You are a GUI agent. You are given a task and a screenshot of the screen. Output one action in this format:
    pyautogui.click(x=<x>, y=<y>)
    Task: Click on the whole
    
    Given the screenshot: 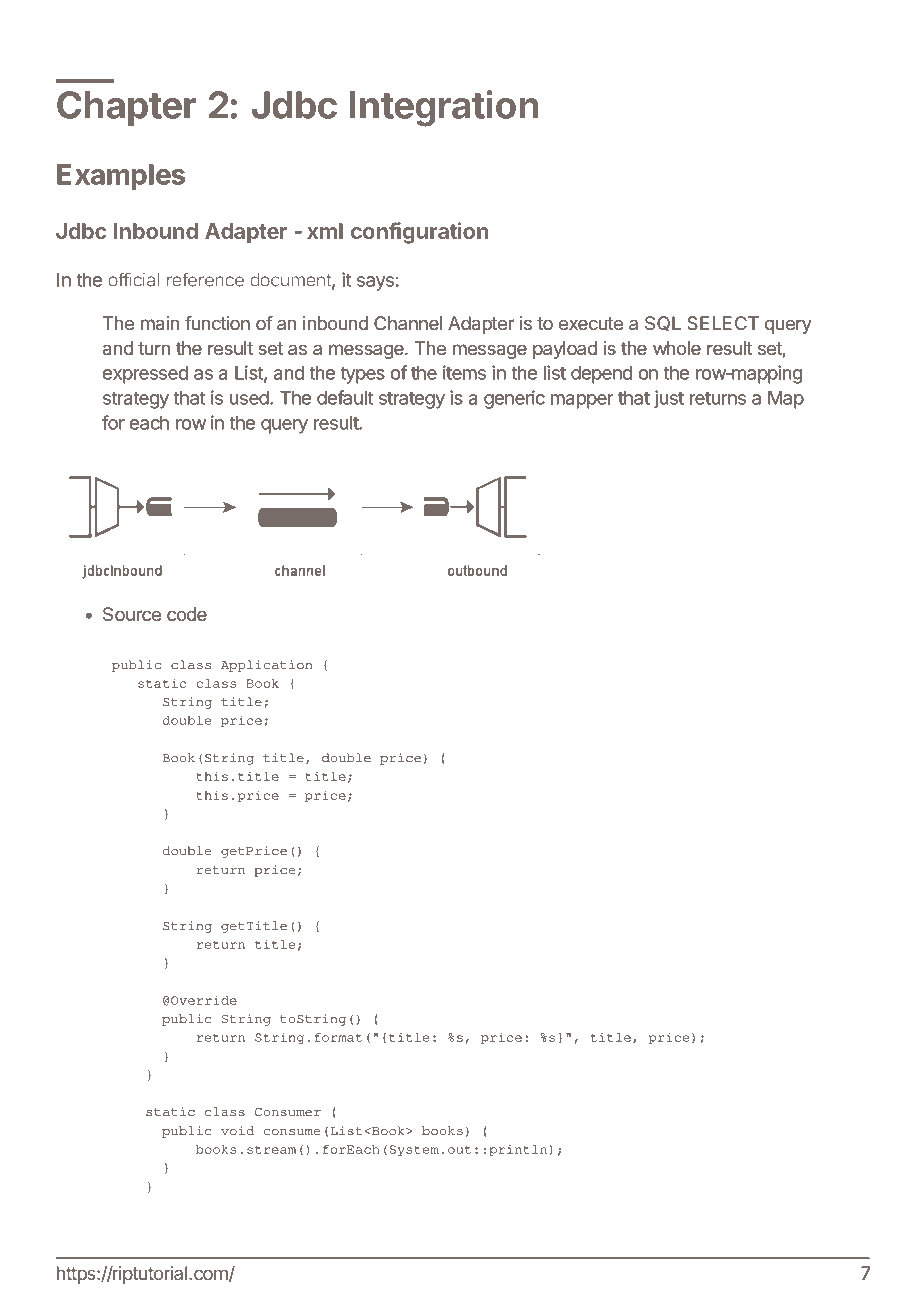 What is the action you would take?
    pyautogui.click(x=677, y=348)
